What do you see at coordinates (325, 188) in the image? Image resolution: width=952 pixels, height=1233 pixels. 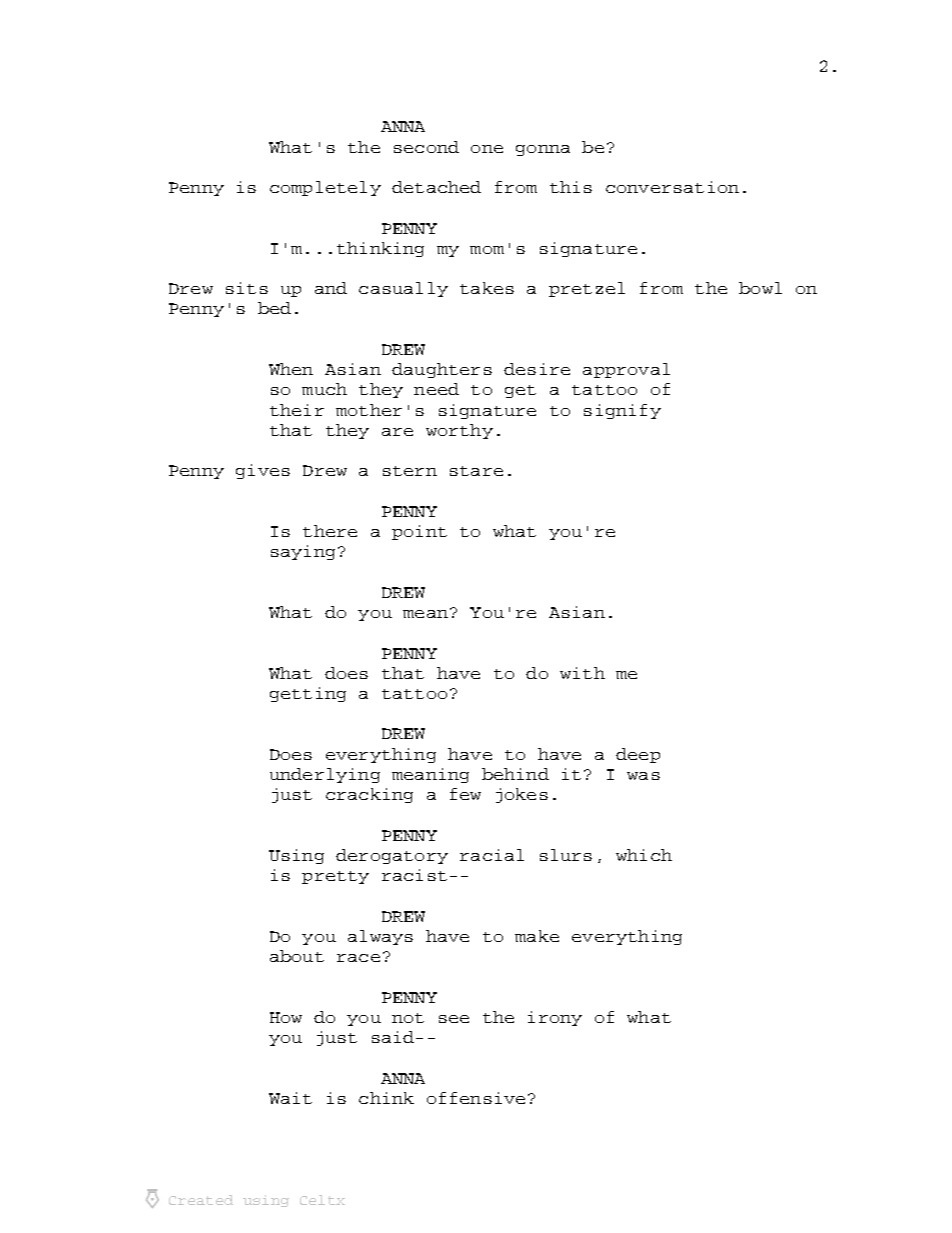 I see `completely` at bounding box center [325, 188].
